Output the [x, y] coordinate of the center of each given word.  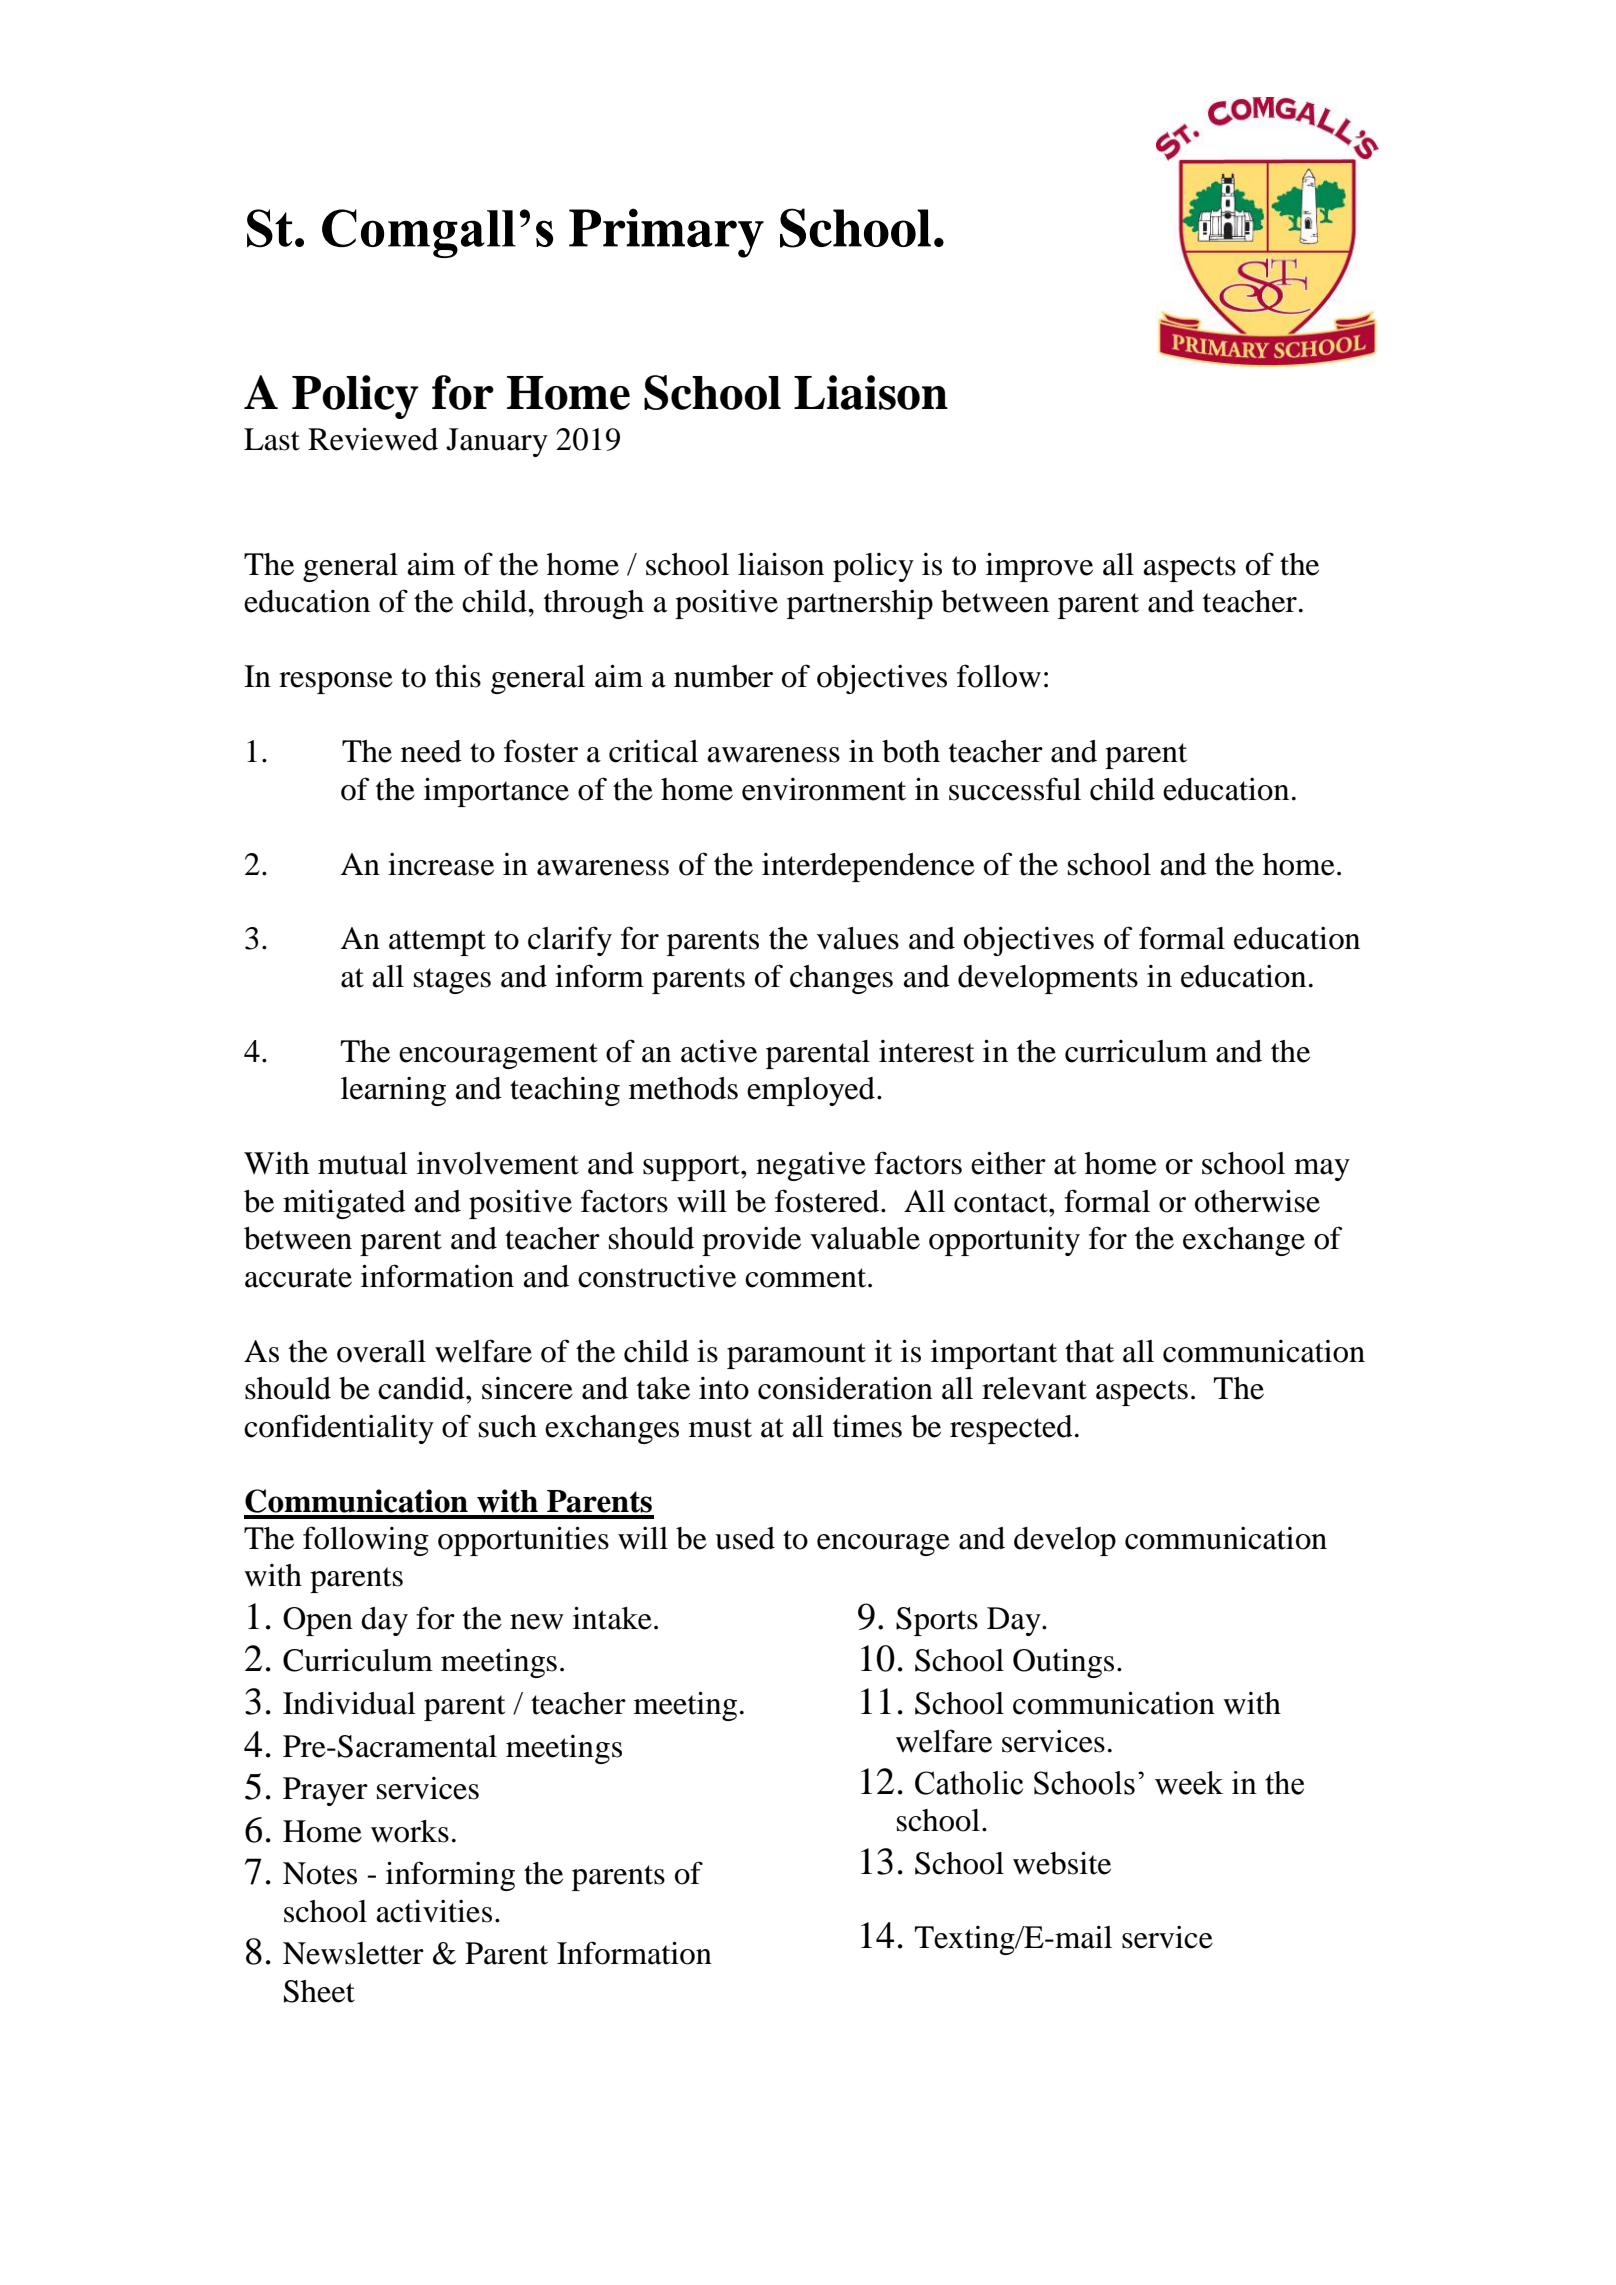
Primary [666, 233]
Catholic [969, 1783]
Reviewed [373, 439]
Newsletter [353, 1953]
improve [1039, 567]
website [1062, 1863]
